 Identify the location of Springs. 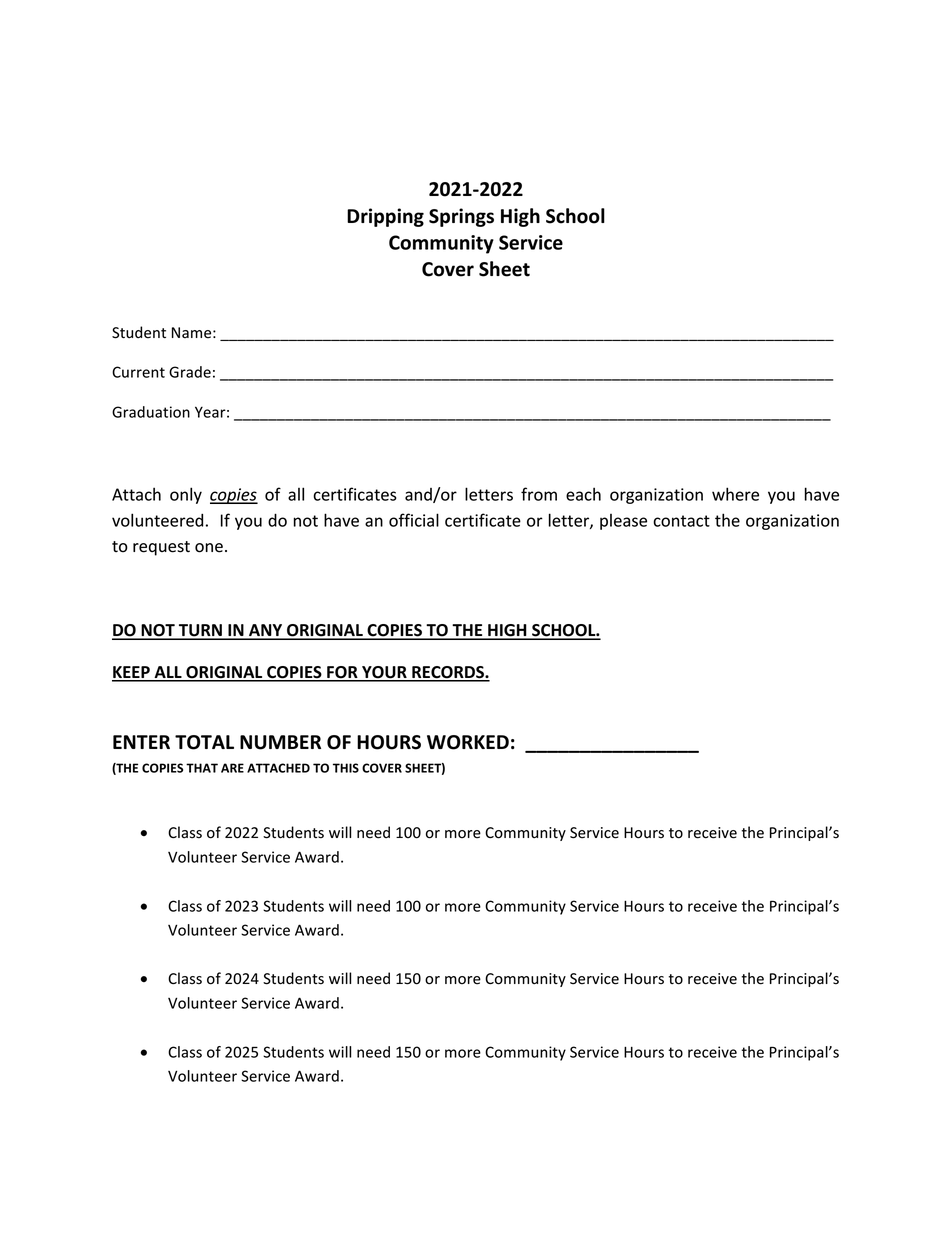
(461, 217).
